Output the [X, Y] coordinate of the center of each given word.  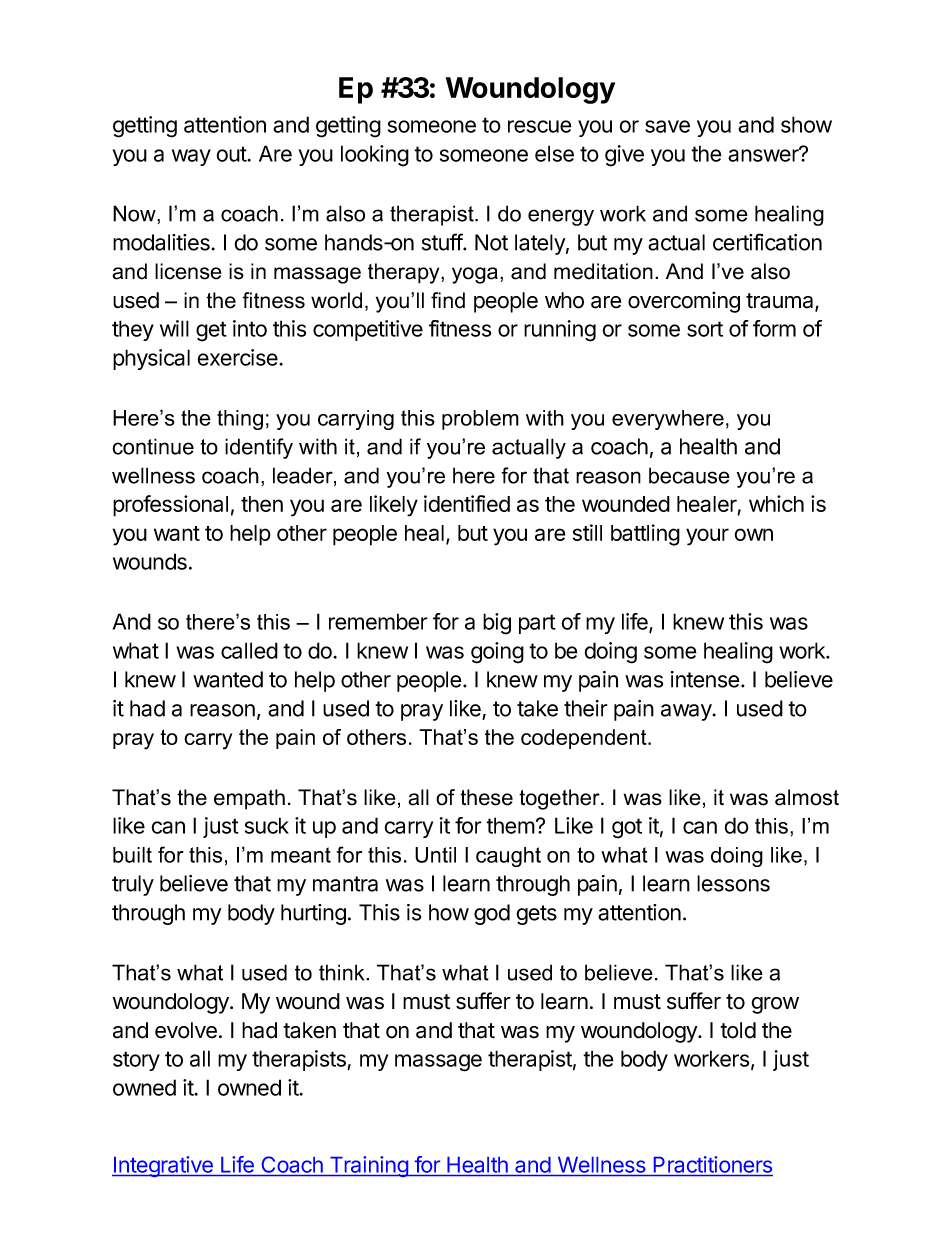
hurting [313, 914]
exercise [238, 357]
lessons [733, 883]
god [492, 914]
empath [249, 799]
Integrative [163, 1166]
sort [705, 329]
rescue [540, 126]
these [486, 797]
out [232, 154]
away [686, 712]
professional [170, 506]
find [448, 300]
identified [467, 503]
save [667, 126]
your [707, 537]
